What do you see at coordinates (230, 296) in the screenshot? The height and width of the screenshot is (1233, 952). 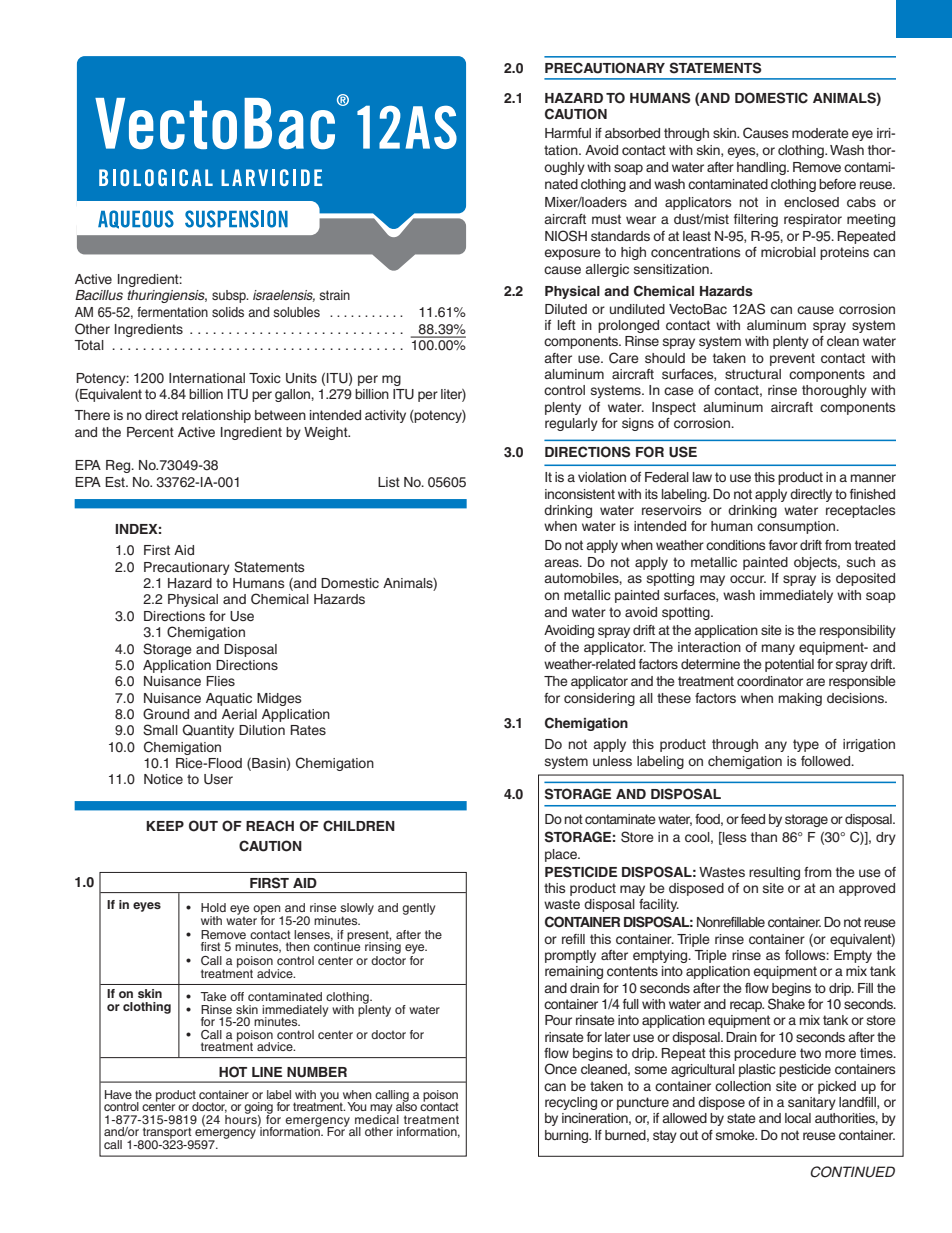 I see `subsp` at bounding box center [230, 296].
